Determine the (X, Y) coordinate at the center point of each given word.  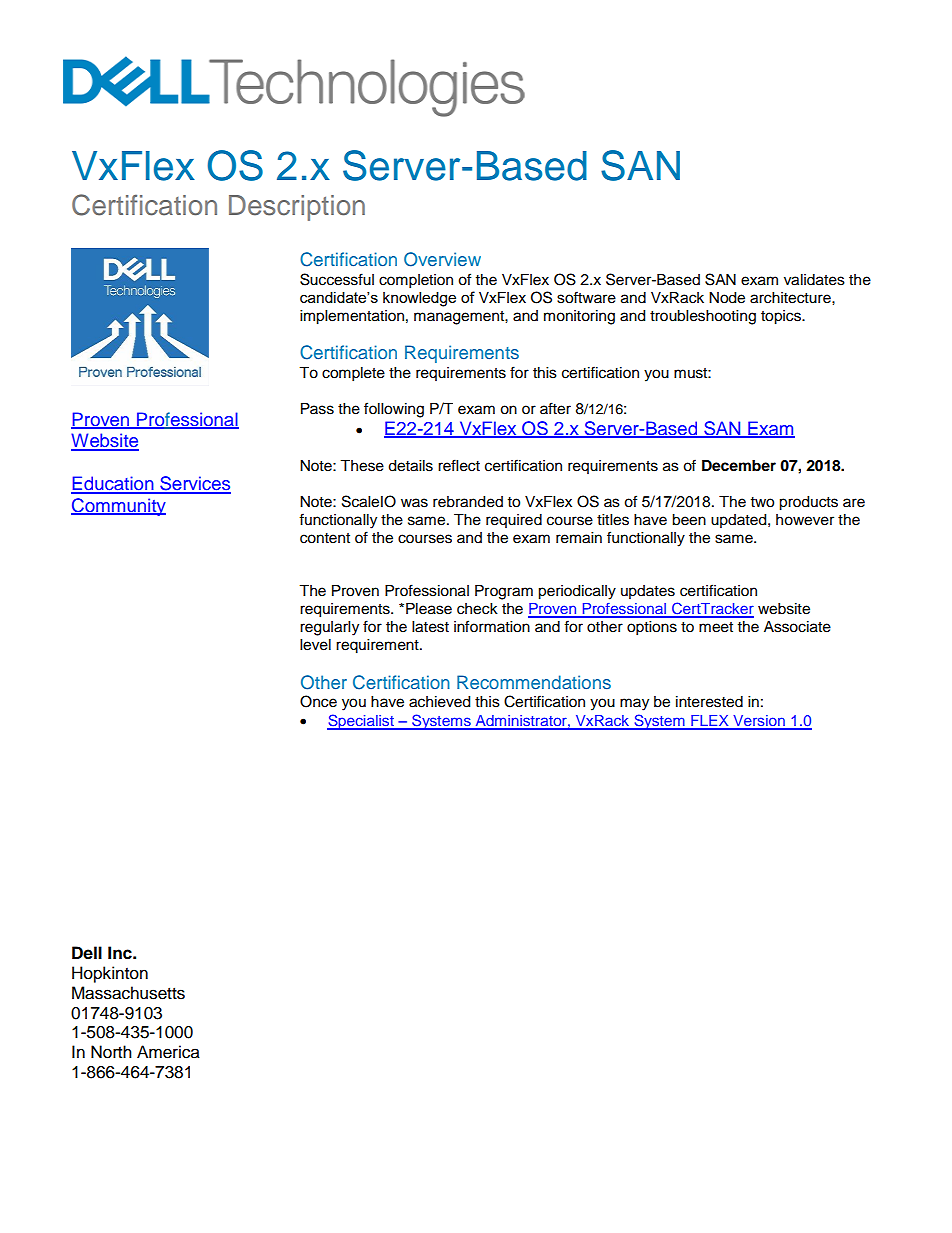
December (739, 466)
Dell (87, 953)
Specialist (361, 722)
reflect (459, 465)
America (168, 1052)
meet (716, 627)
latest (430, 627)
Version (759, 722)
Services (194, 484)
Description (297, 208)
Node (727, 298)
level (315, 645)
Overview (442, 259)
